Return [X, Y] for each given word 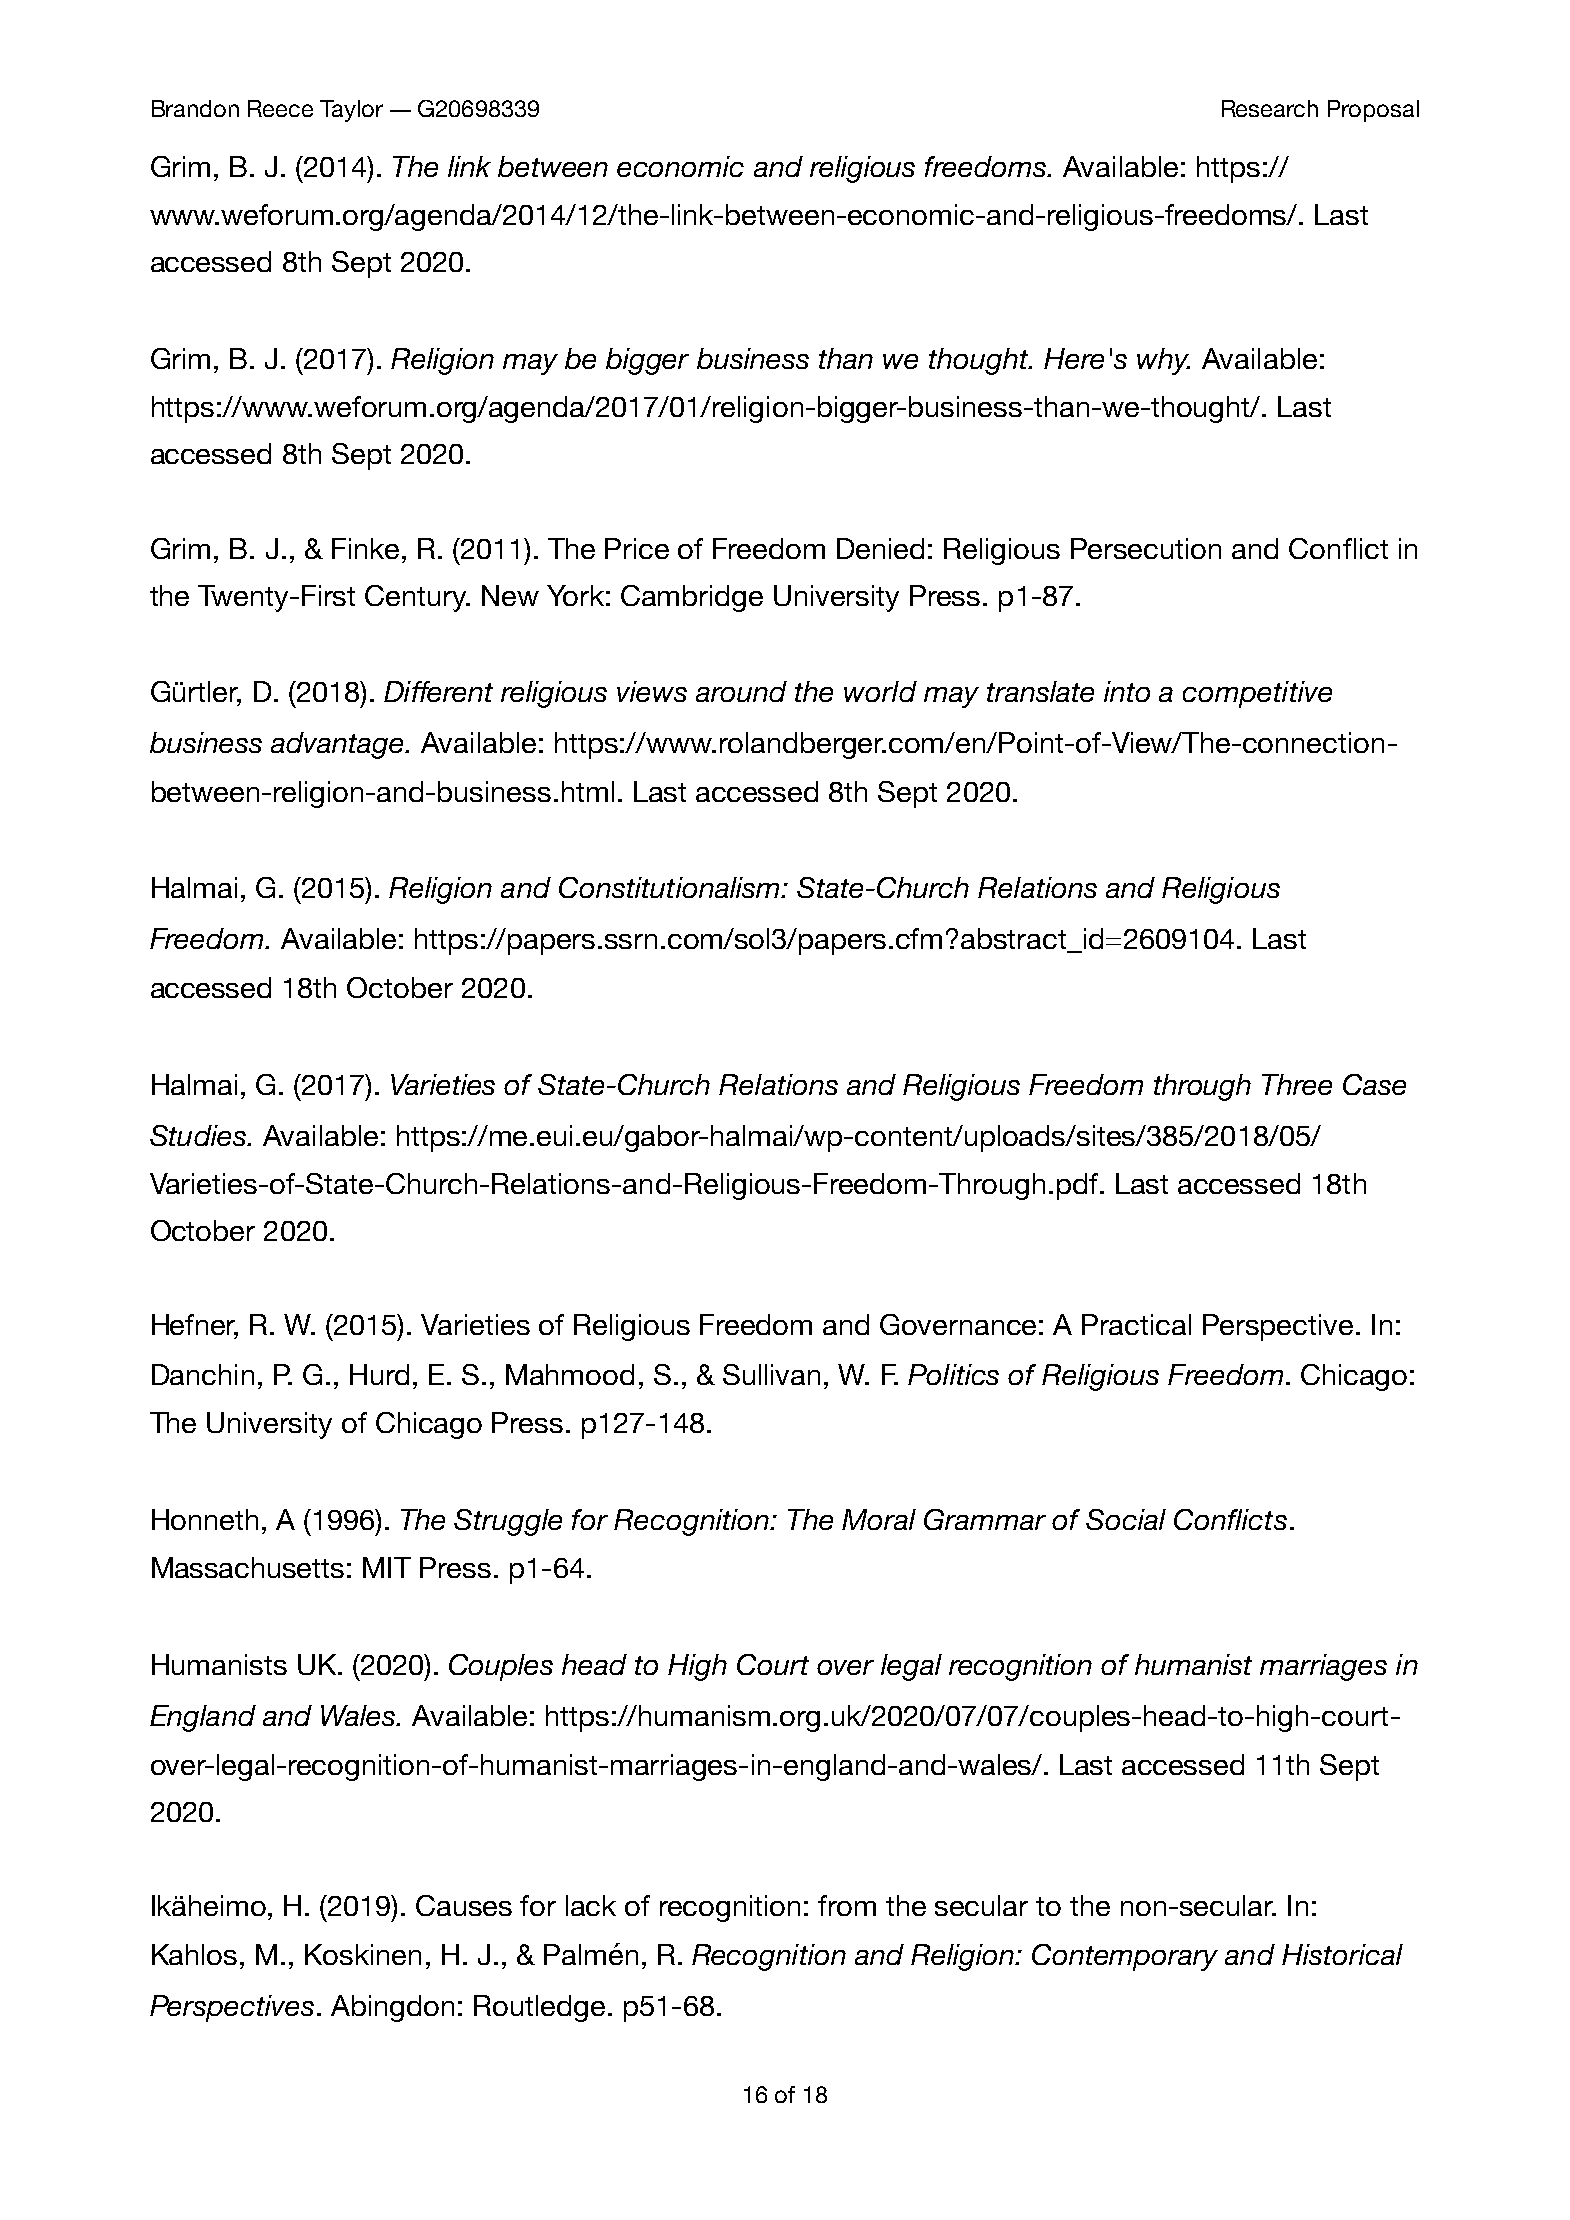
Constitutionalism [670, 887]
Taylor [351, 111]
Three [1297, 1084]
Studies [199, 1135]
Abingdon [392, 2008]
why [1163, 361]
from [847, 1905]
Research [1270, 108]
